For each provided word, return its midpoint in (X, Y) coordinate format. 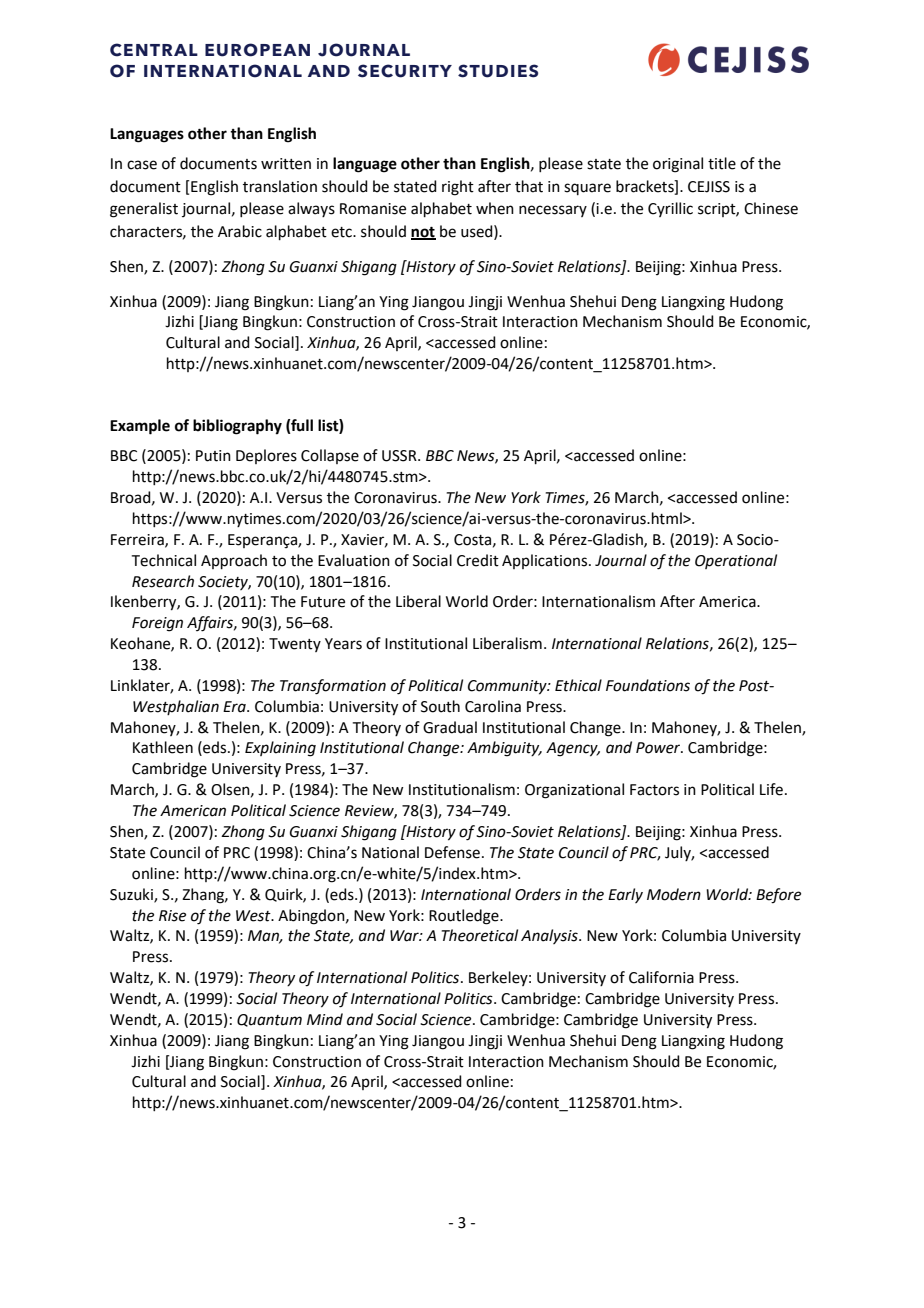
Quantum (269, 1020)
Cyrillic (670, 209)
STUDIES (498, 71)
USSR (400, 456)
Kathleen (163, 747)
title (722, 163)
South (440, 706)
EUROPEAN (257, 50)
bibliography (237, 427)
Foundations (648, 685)
